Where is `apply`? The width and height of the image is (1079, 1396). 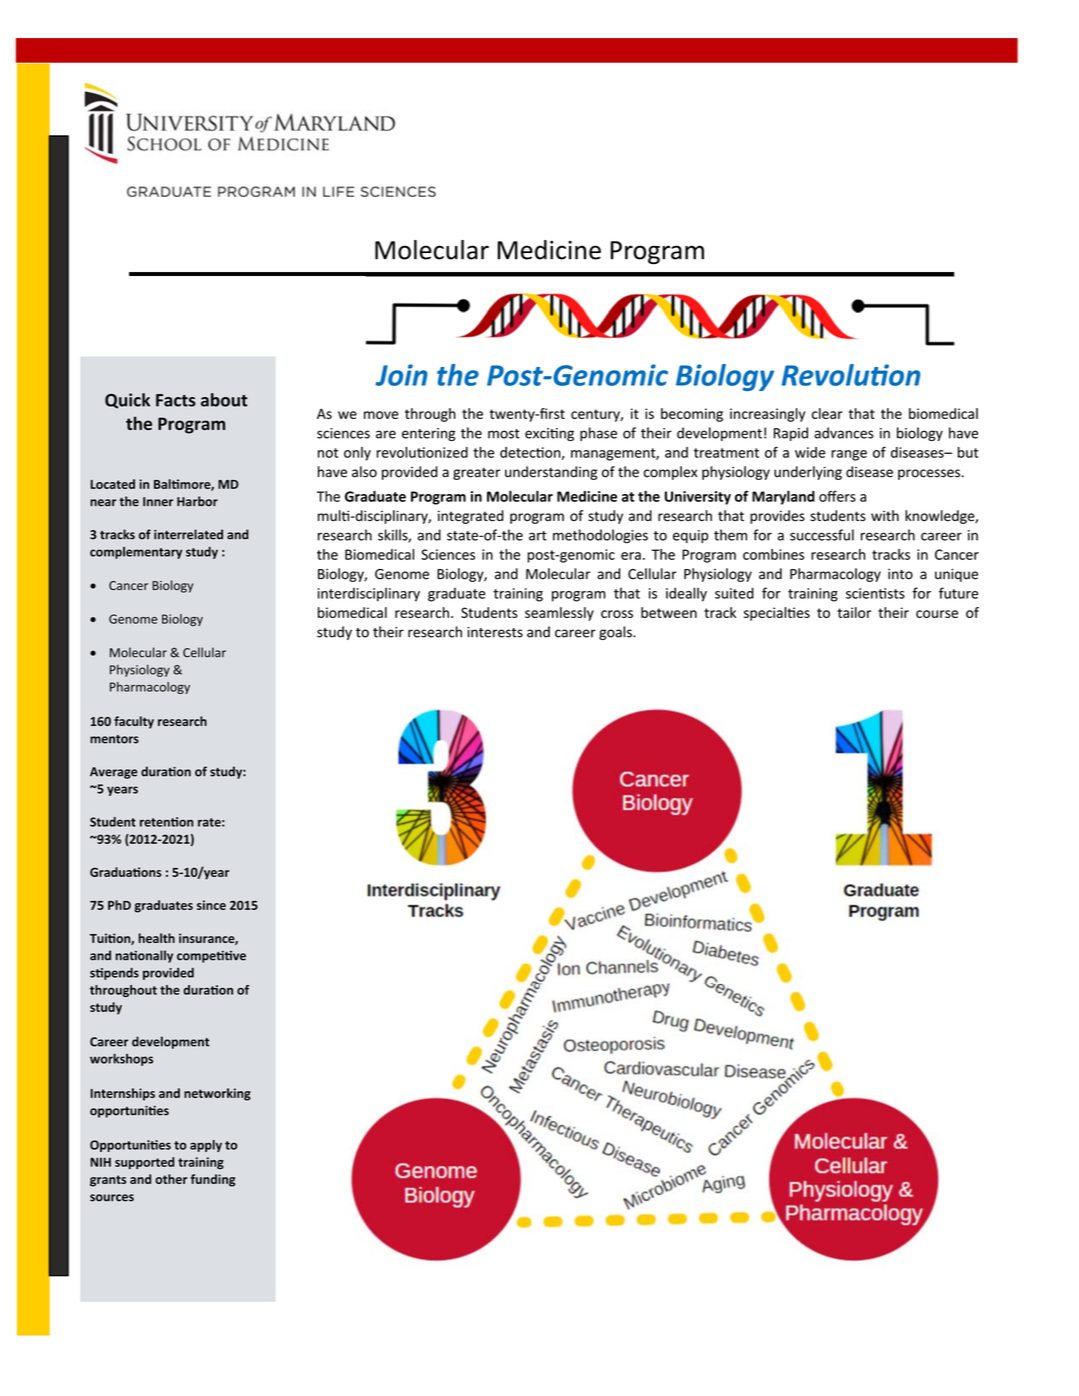
apply is located at coordinates (206, 1146).
